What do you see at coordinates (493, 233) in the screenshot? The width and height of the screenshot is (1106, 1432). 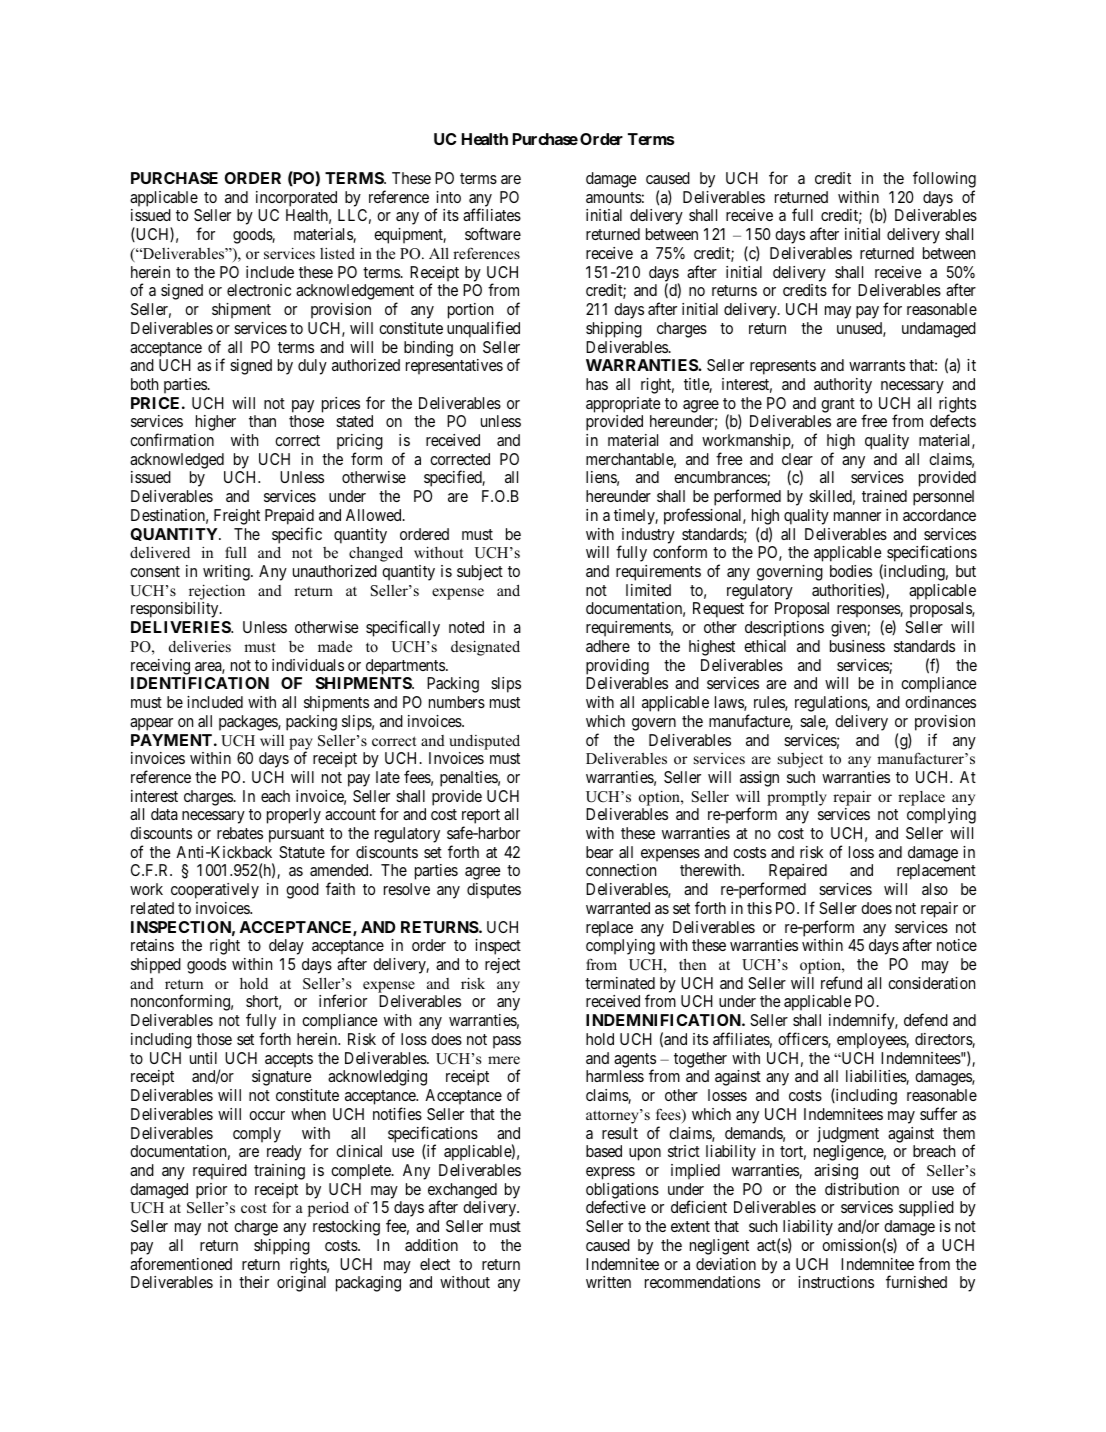 I see `software` at bounding box center [493, 233].
